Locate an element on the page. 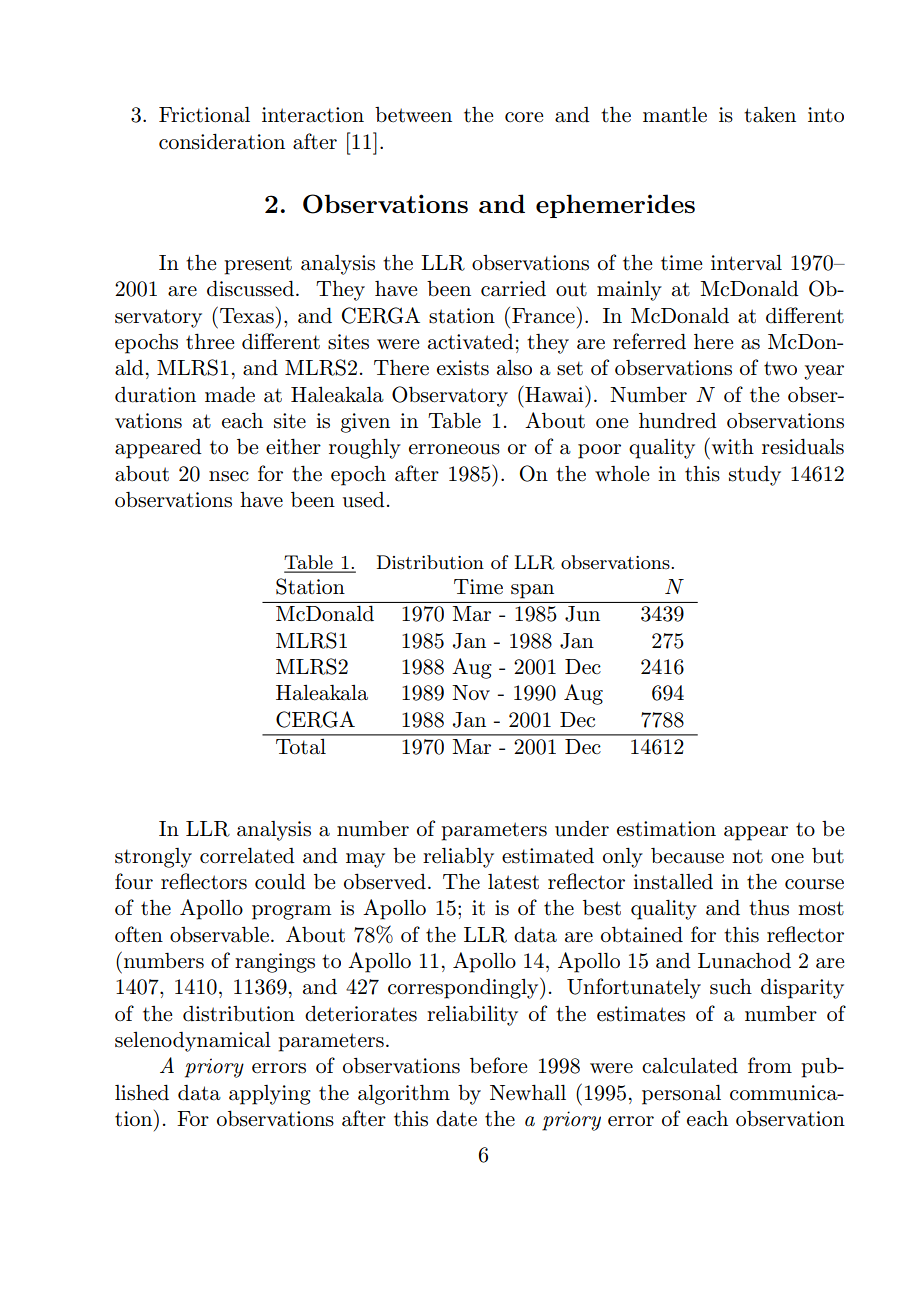 Image resolution: width=924 pixels, height=1311 pixels. thus is located at coordinates (769, 907).
